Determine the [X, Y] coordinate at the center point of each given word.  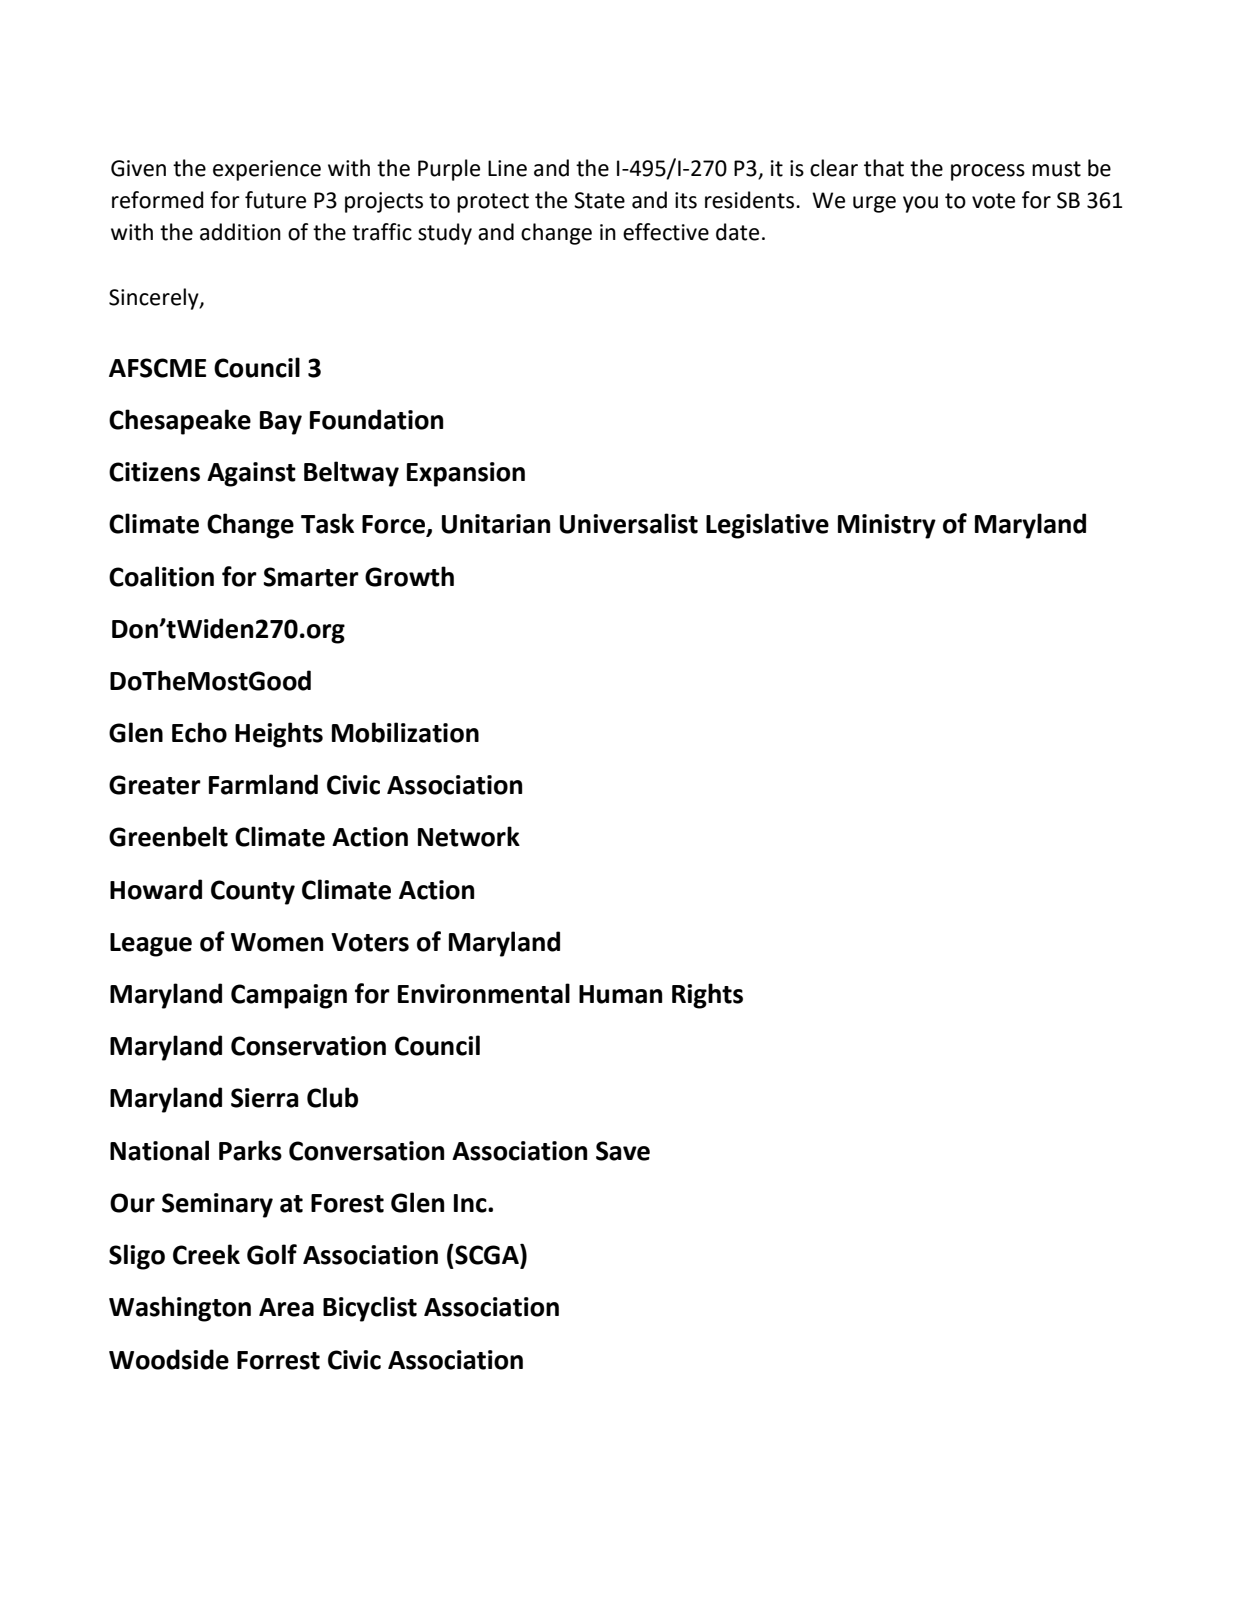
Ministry [887, 526]
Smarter [311, 577]
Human [620, 994]
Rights [707, 996]
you [920, 204]
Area [286, 1307]
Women [277, 942]
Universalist [629, 523]
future [275, 200]
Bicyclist [370, 1309]
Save [623, 1151]
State [599, 200]
